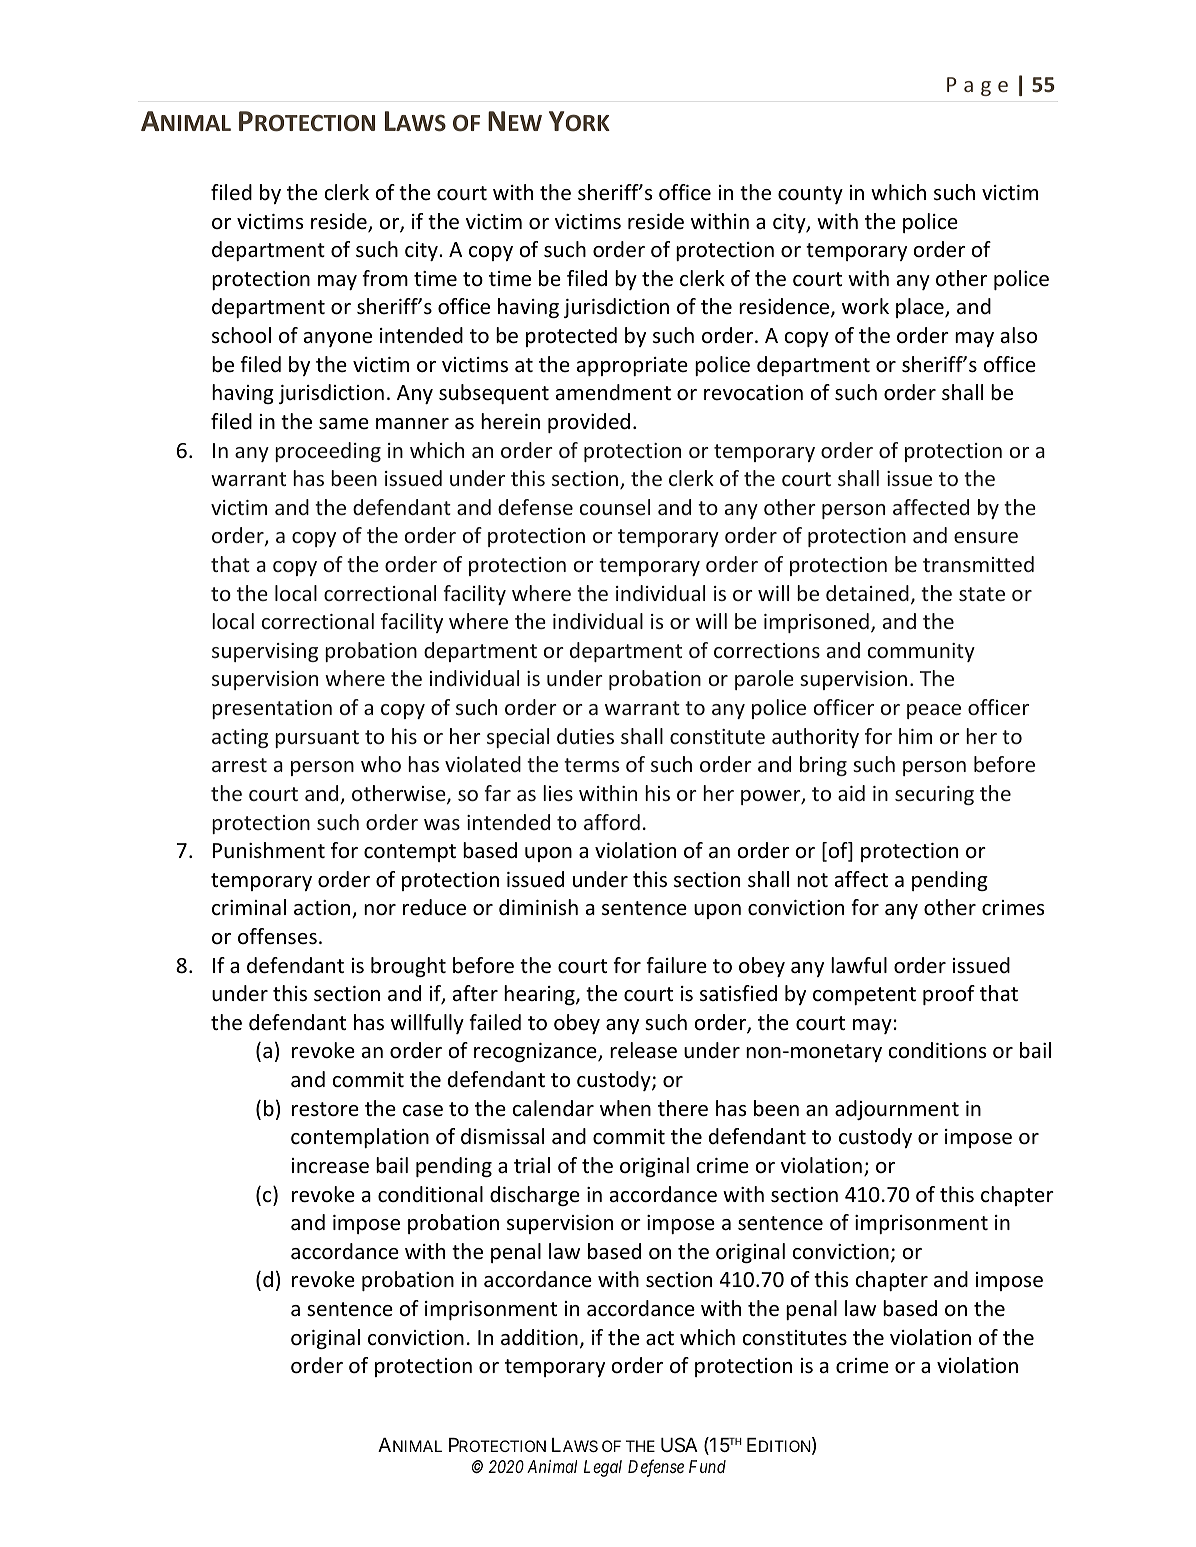  Describe the element at coordinates (986, 537) in the screenshot. I see `ensure` at that location.
